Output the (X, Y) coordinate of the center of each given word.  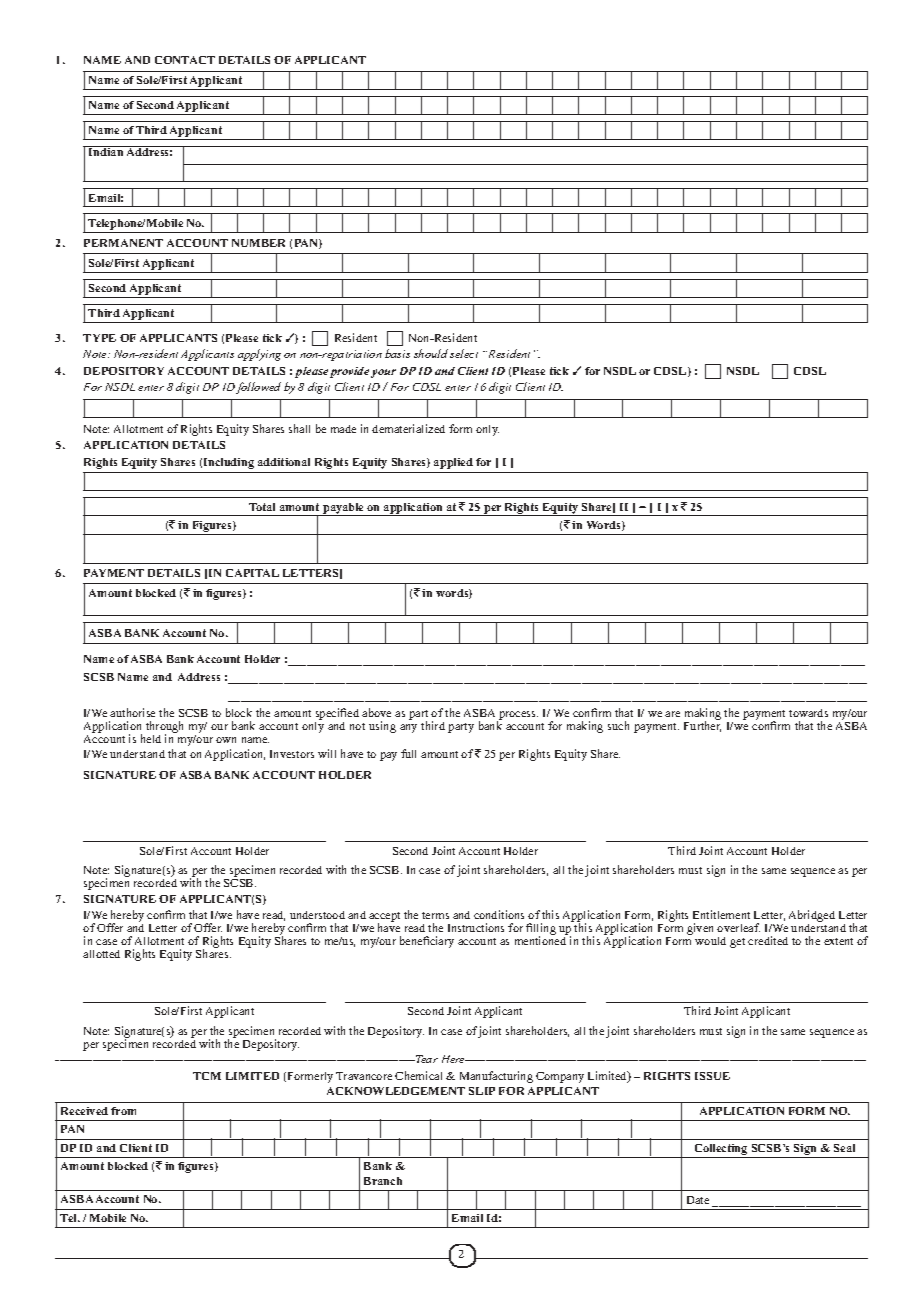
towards (808, 713)
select (464, 353)
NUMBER (258, 243)
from (123, 1111)
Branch (383, 1181)
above (376, 712)
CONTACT (185, 60)
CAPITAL (252, 573)
